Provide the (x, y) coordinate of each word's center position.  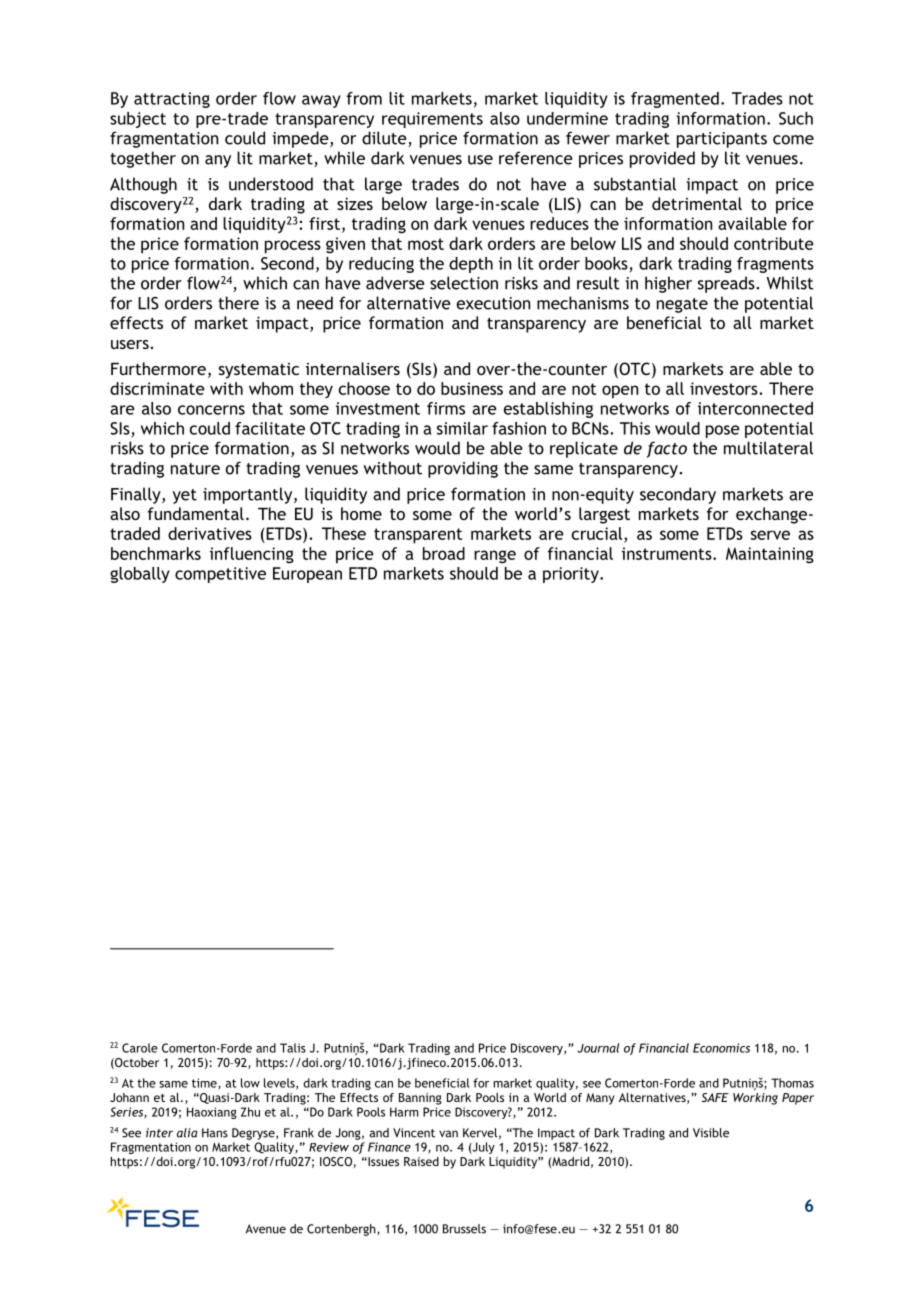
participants (722, 140)
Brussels (464, 1229)
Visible (711, 1133)
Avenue (266, 1229)
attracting (172, 100)
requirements (432, 120)
